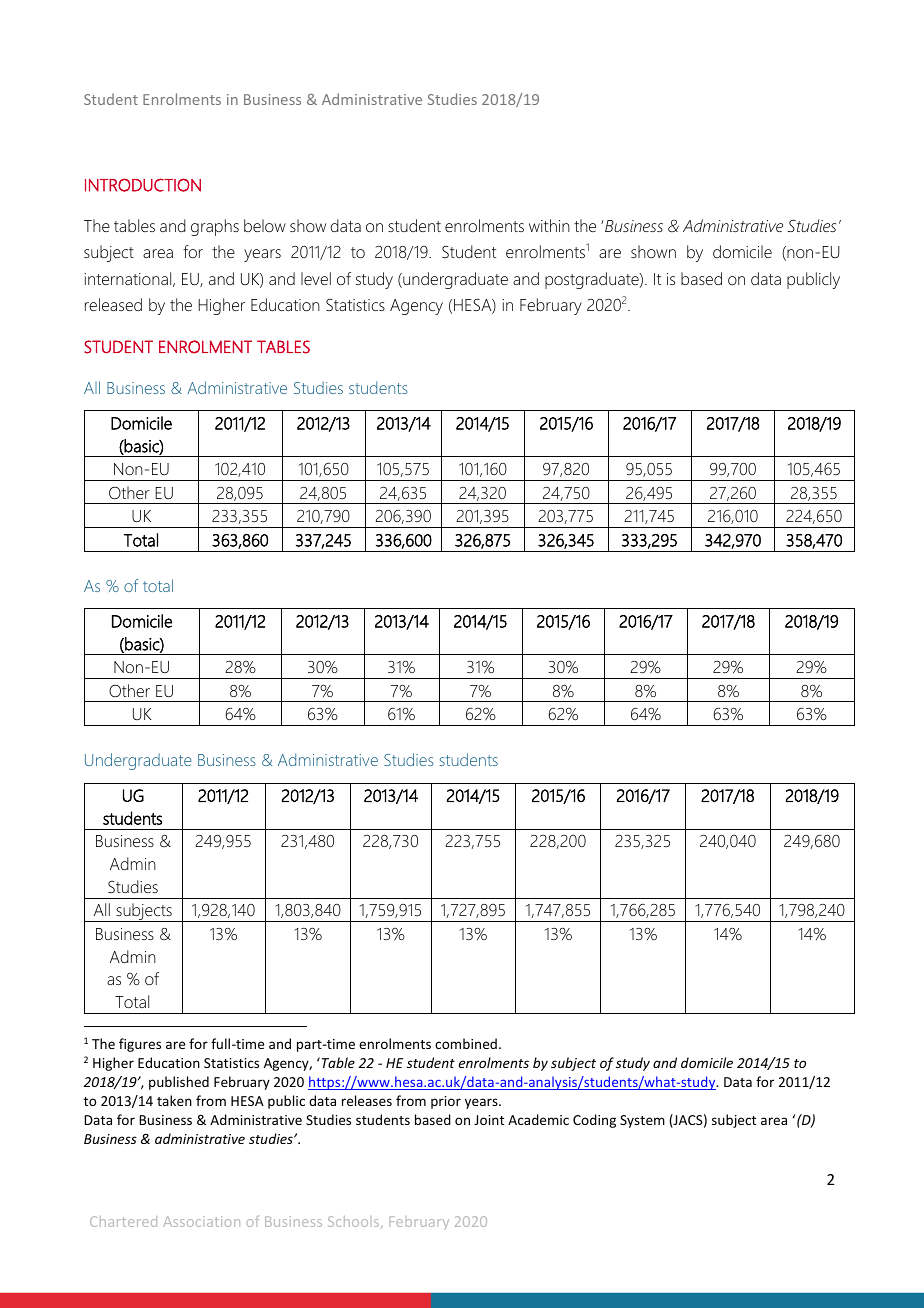 The image size is (924, 1308). What do you see at coordinates (594, 1121) in the image?
I see `Coding` at bounding box center [594, 1121].
